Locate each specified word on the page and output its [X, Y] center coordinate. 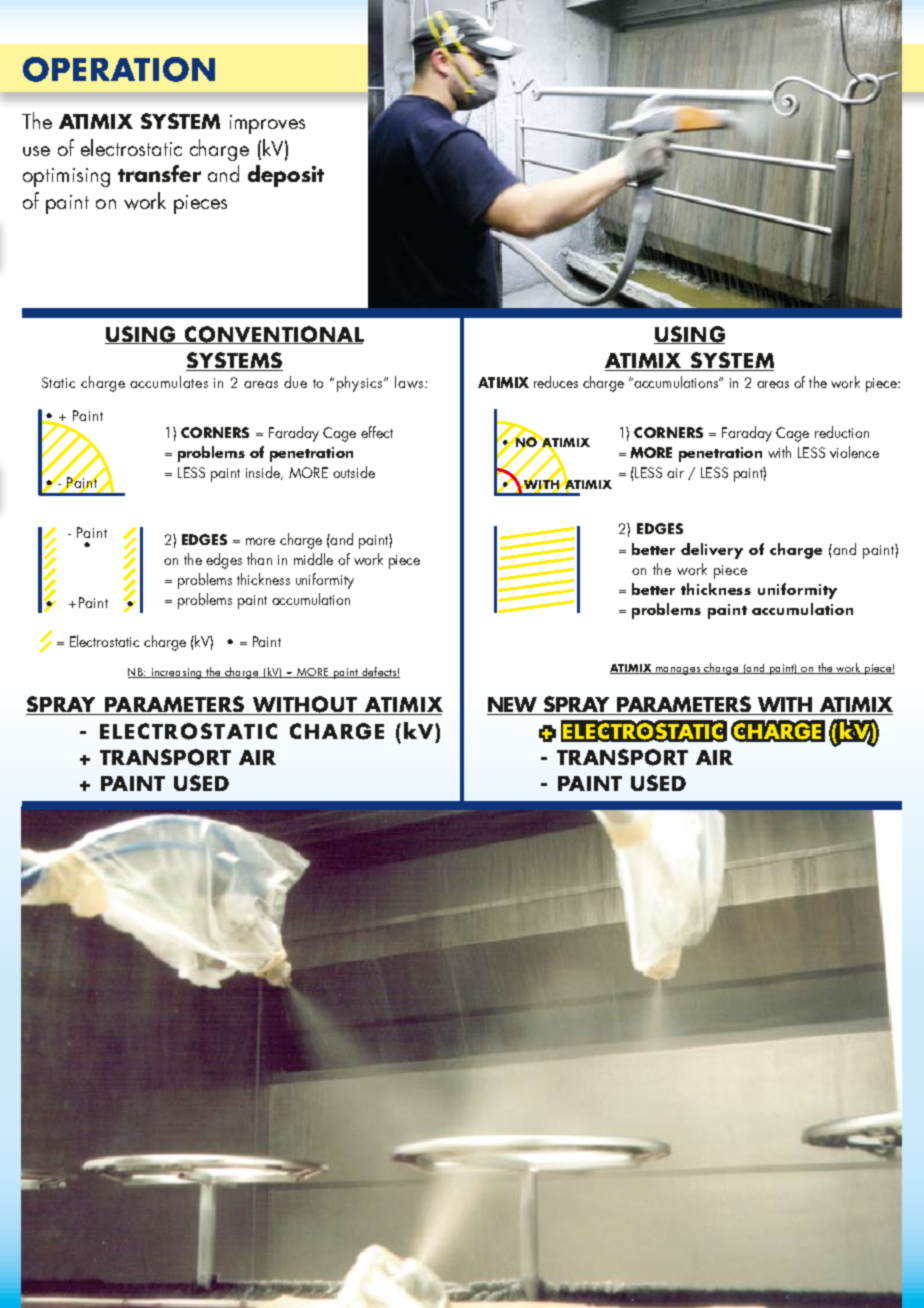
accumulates [169, 382]
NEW [513, 706]
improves [267, 124]
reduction [842, 432]
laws [409, 382]
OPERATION [119, 69]
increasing [176, 673]
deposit [286, 176]
